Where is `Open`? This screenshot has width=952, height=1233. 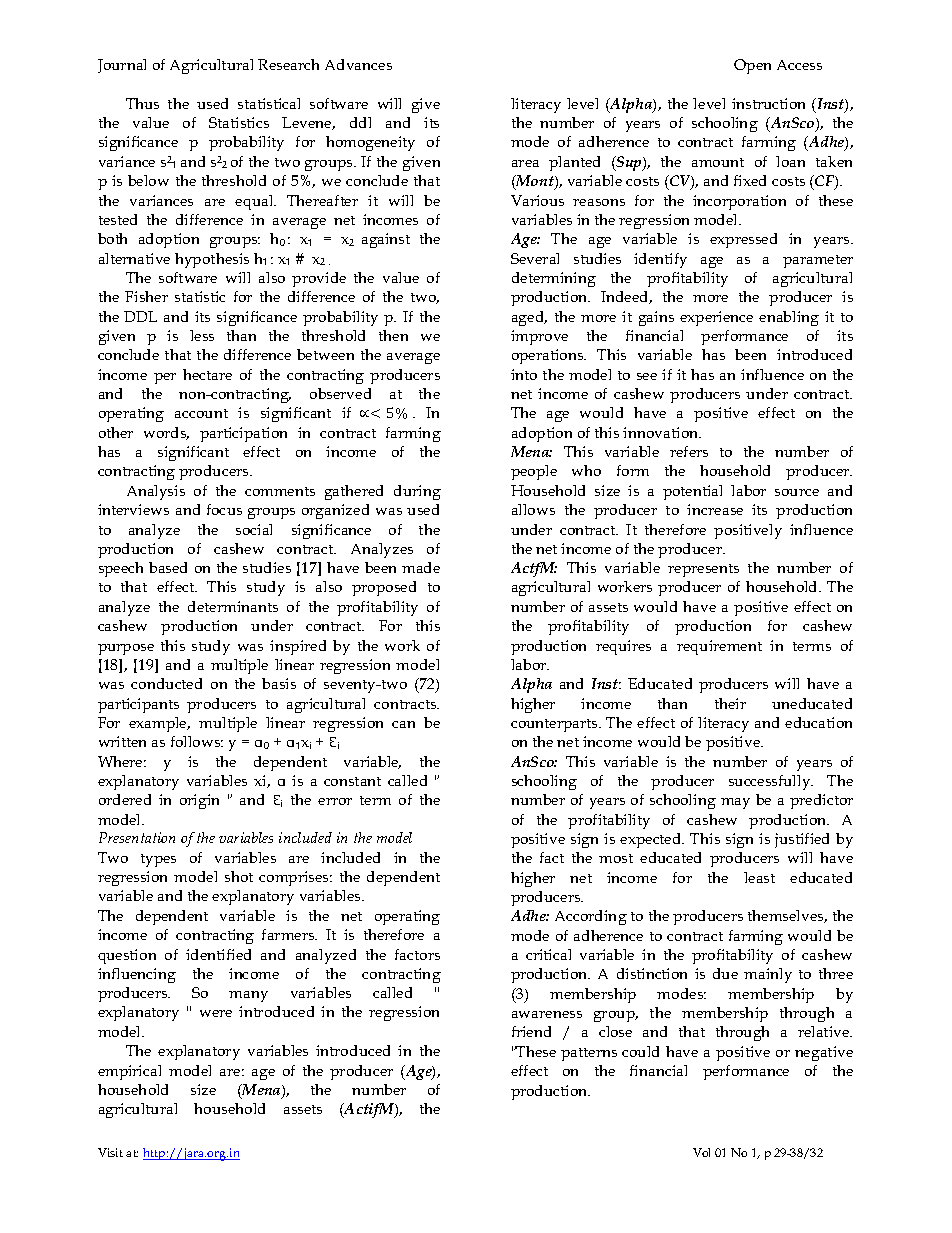
Open is located at coordinates (752, 66).
